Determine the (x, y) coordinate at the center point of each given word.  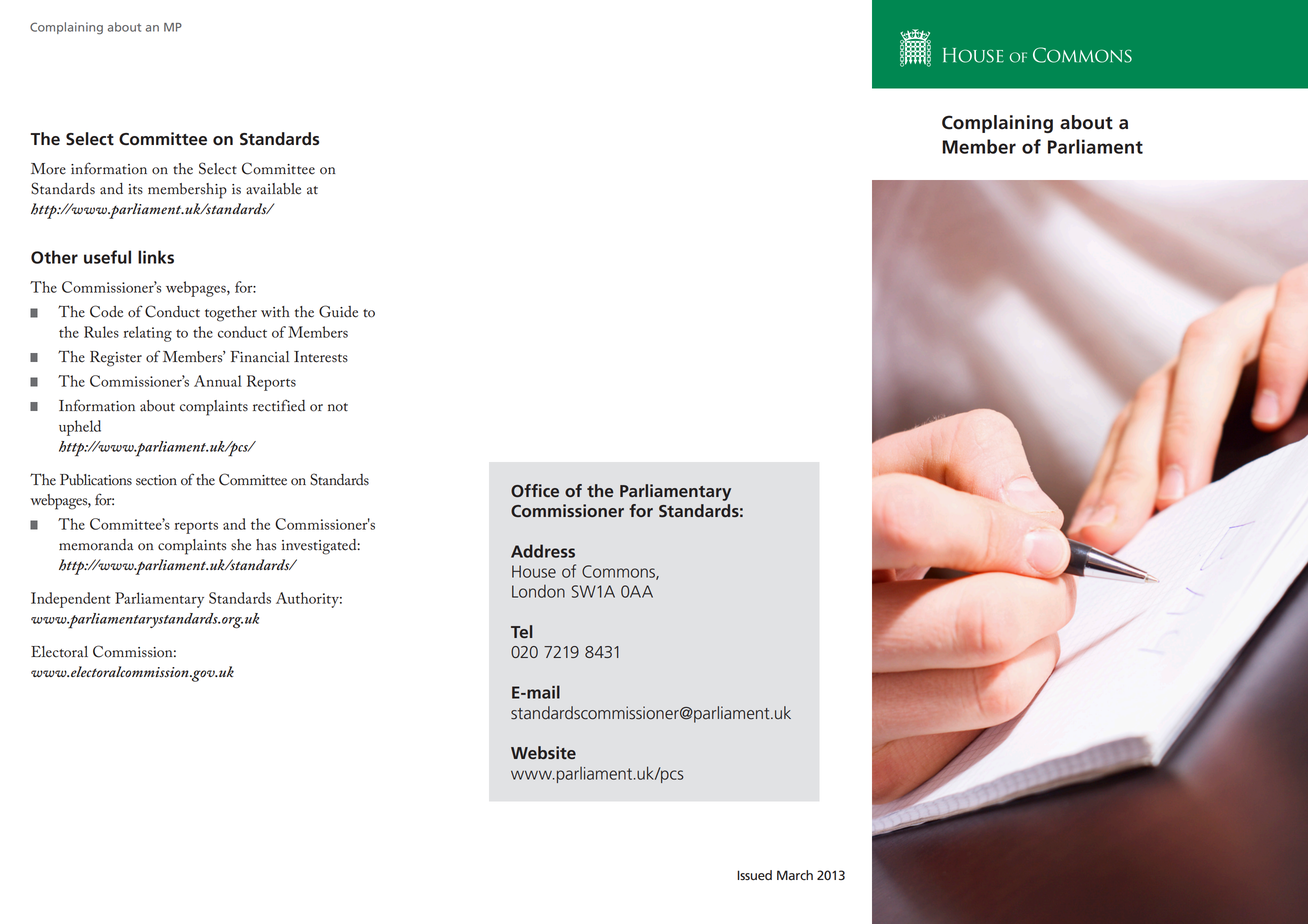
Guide (338, 311)
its (135, 189)
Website (543, 752)
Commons (619, 572)
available (273, 189)
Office (535, 490)
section (156, 480)
